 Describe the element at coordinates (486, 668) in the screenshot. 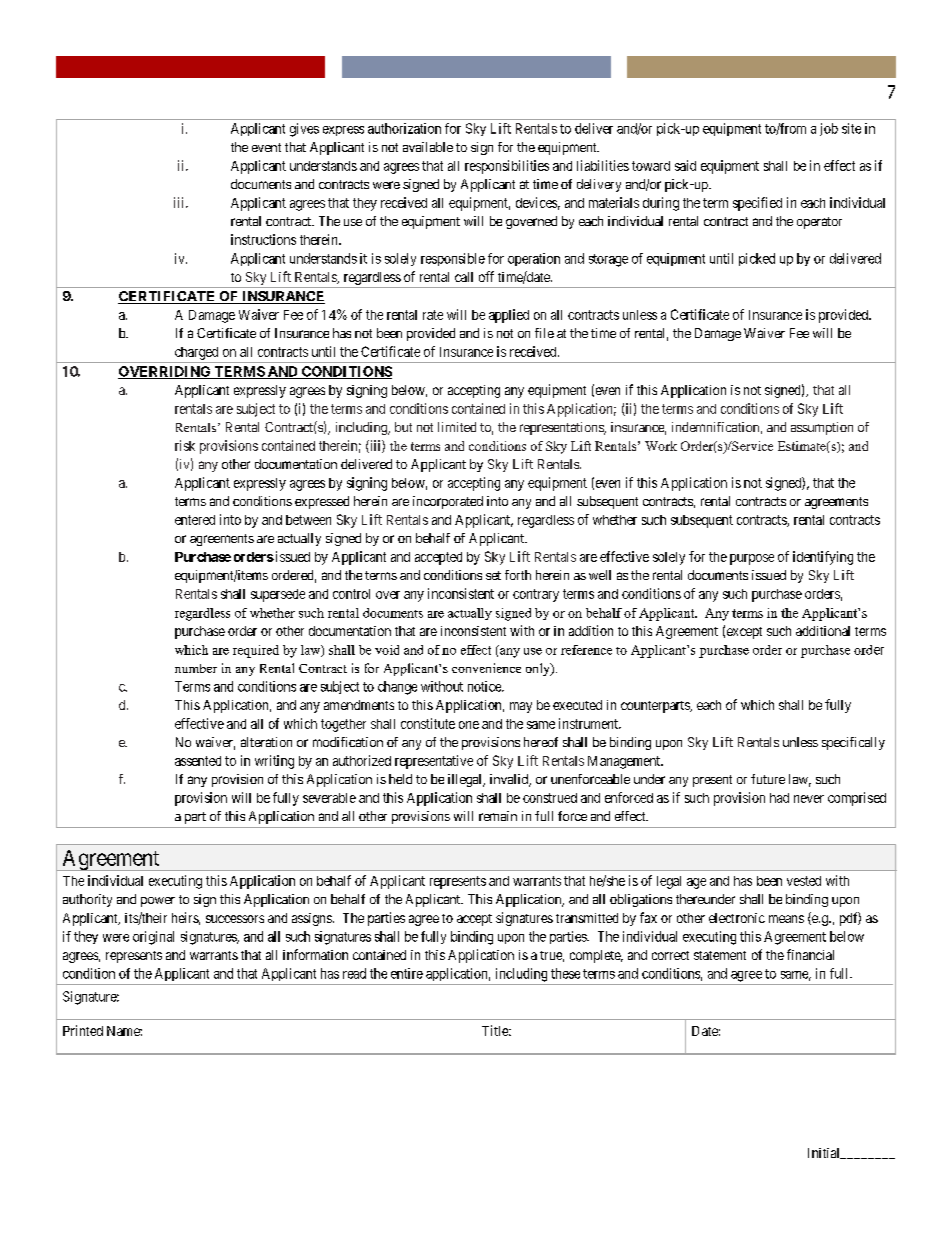

I see `convenience` at that location.
